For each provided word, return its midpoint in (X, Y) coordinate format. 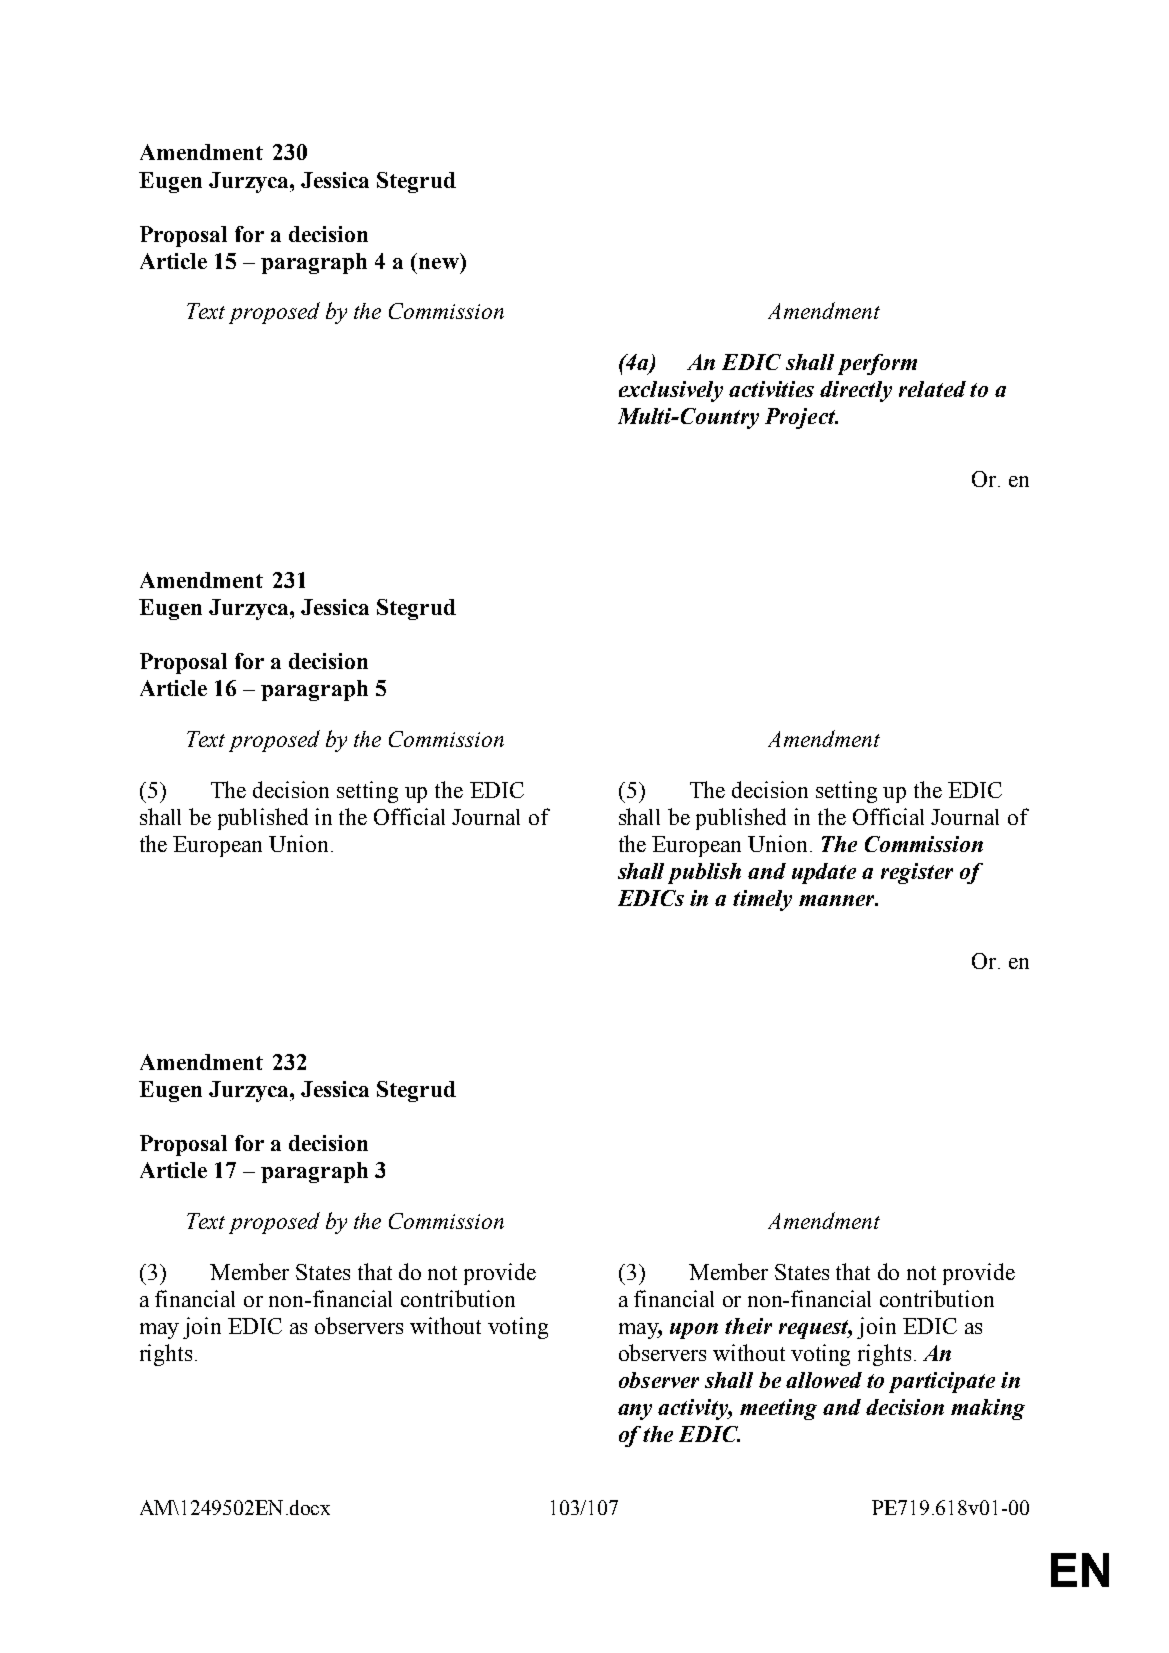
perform (877, 364)
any (635, 1412)
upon (694, 1331)
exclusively (671, 391)
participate (942, 1382)
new (439, 263)
